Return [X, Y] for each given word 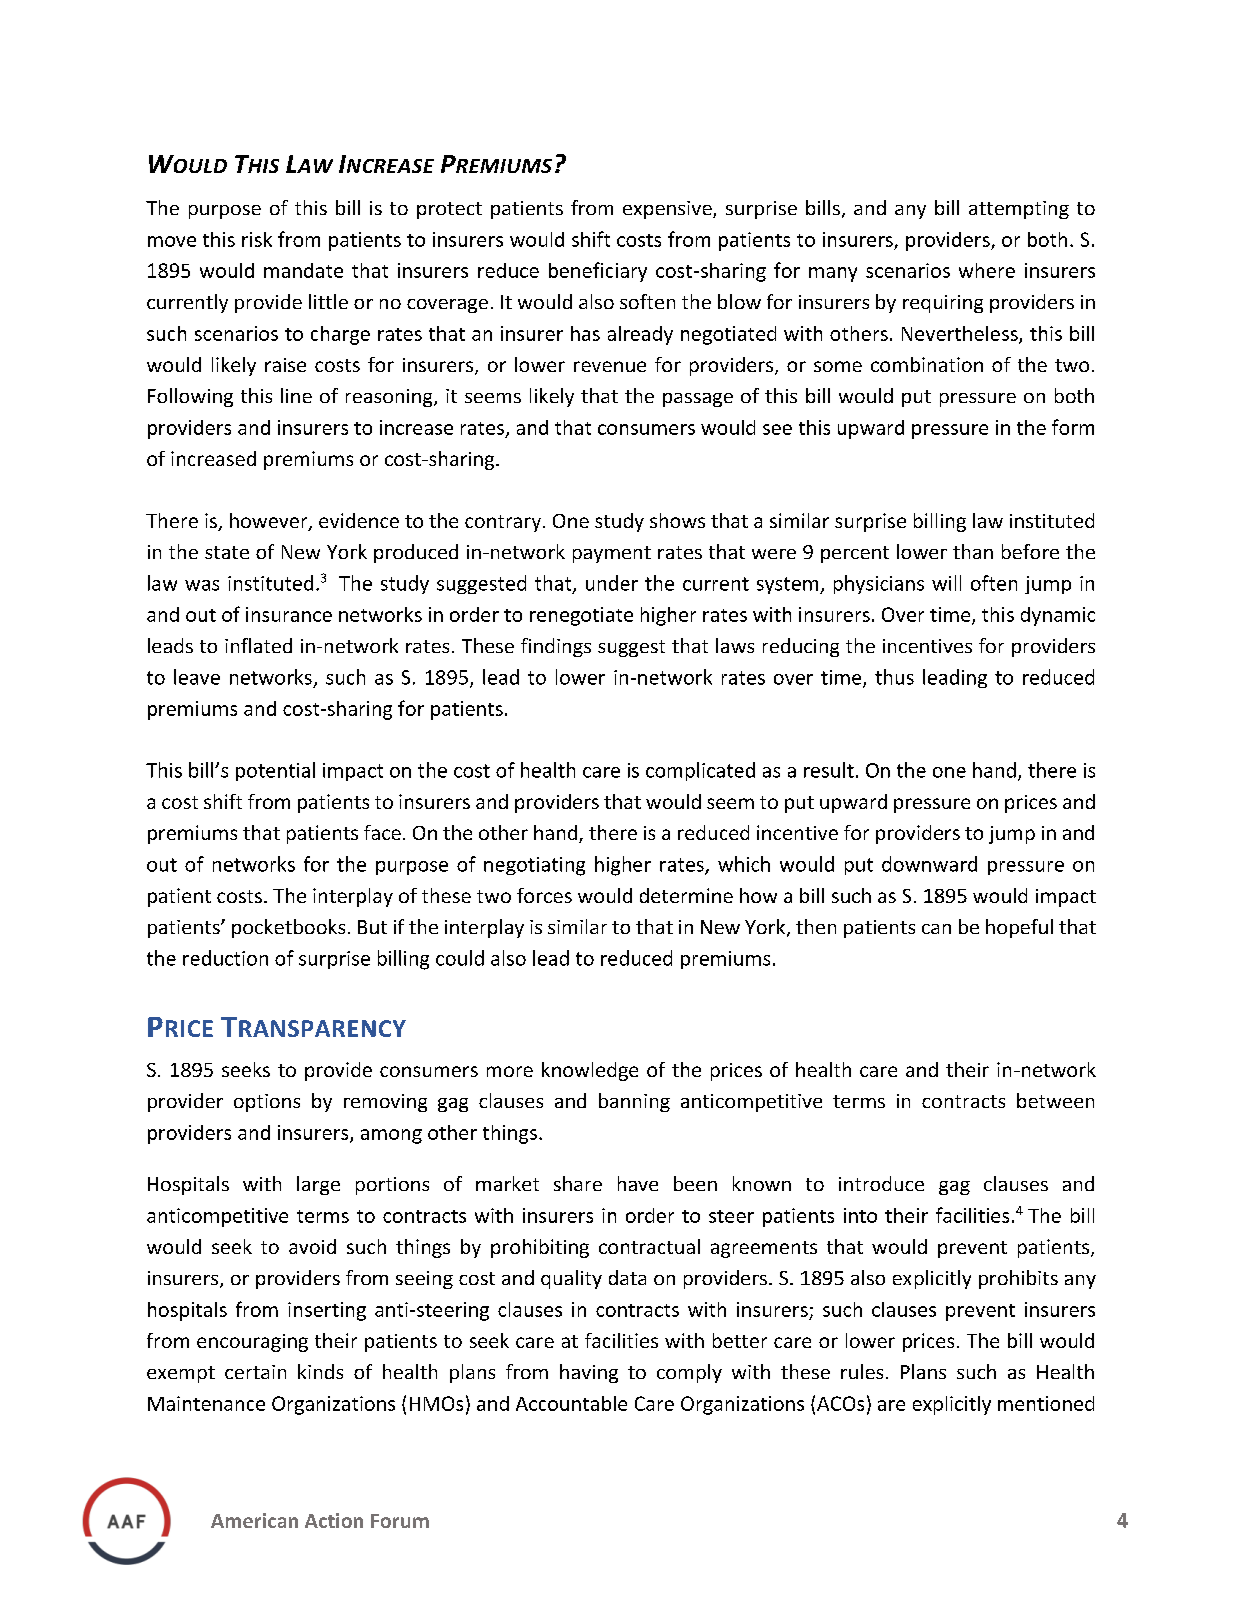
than [973, 551]
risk [257, 239]
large [318, 1185]
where [987, 270]
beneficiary [598, 272]
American [254, 1520]
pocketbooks [288, 928]
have [638, 1183]
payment [612, 554]
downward [929, 864]
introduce [881, 1183]
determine [686, 895]
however [270, 522]
